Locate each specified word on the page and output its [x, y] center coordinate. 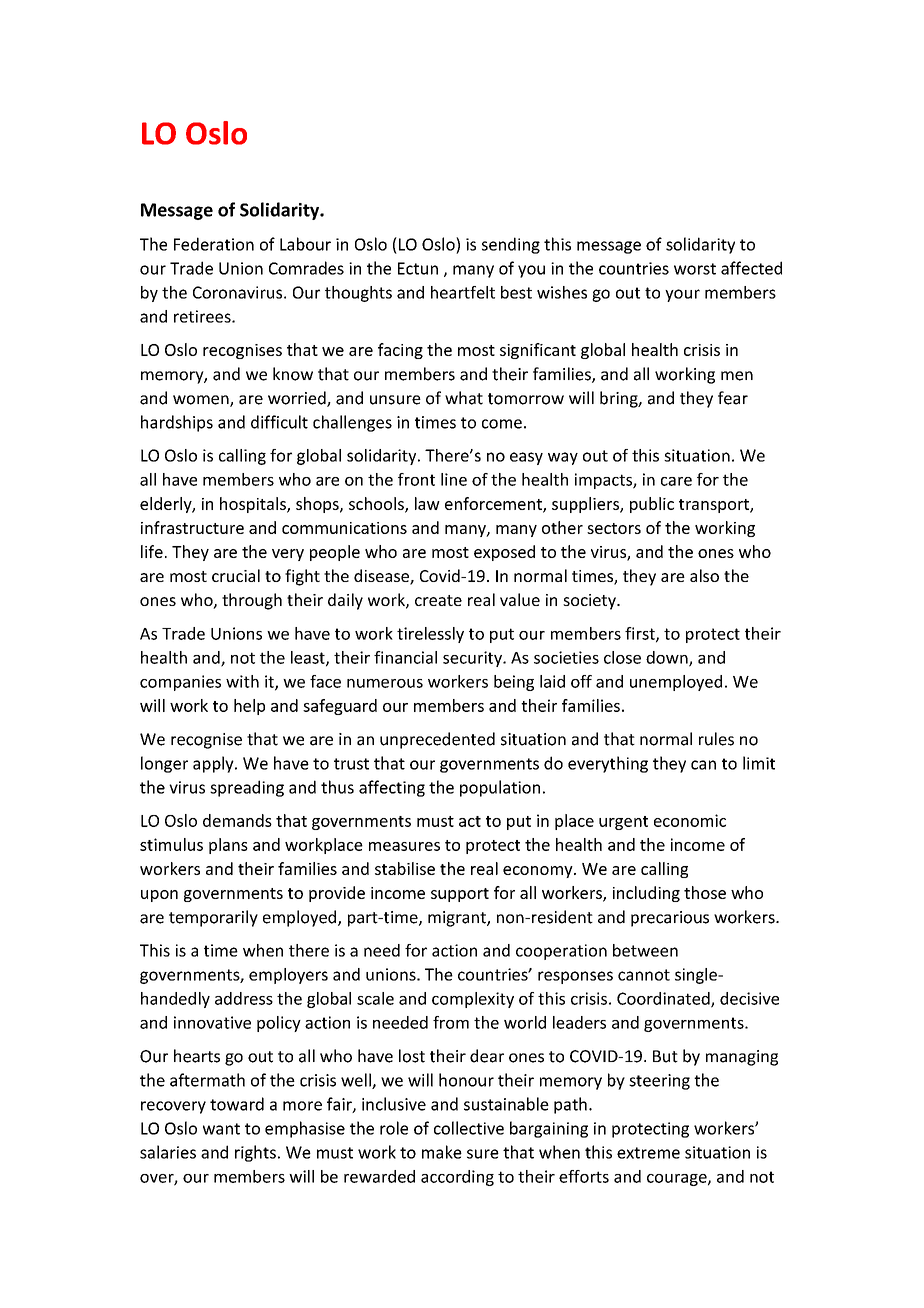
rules [716, 739]
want [221, 1129]
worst [695, 269]
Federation [214, 244]
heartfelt [463, 292]
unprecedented [437, 740]
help [249, 707]
